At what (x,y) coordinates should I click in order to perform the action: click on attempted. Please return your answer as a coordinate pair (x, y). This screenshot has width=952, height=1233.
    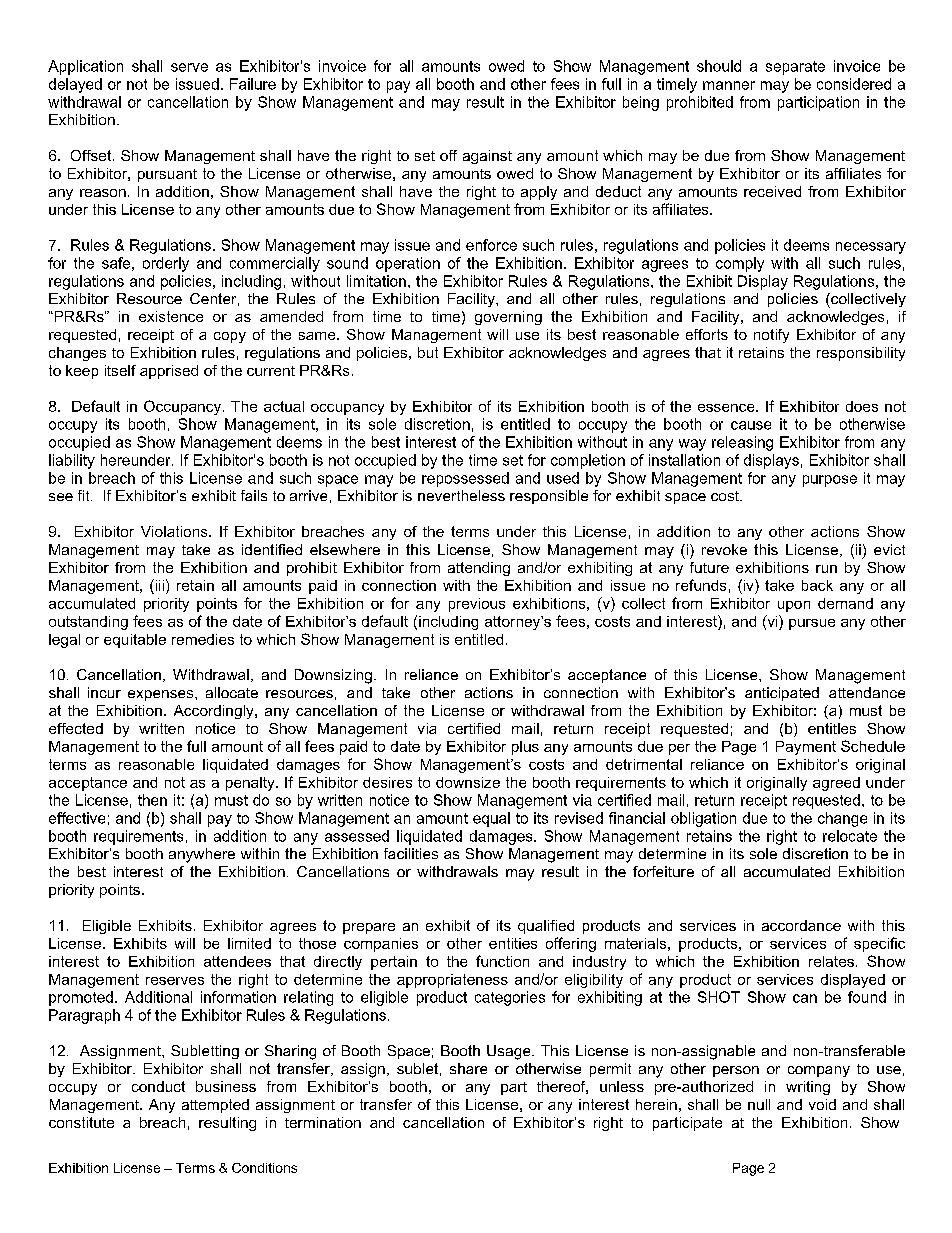
    Looking at the image, I should click on (215, 1106).
